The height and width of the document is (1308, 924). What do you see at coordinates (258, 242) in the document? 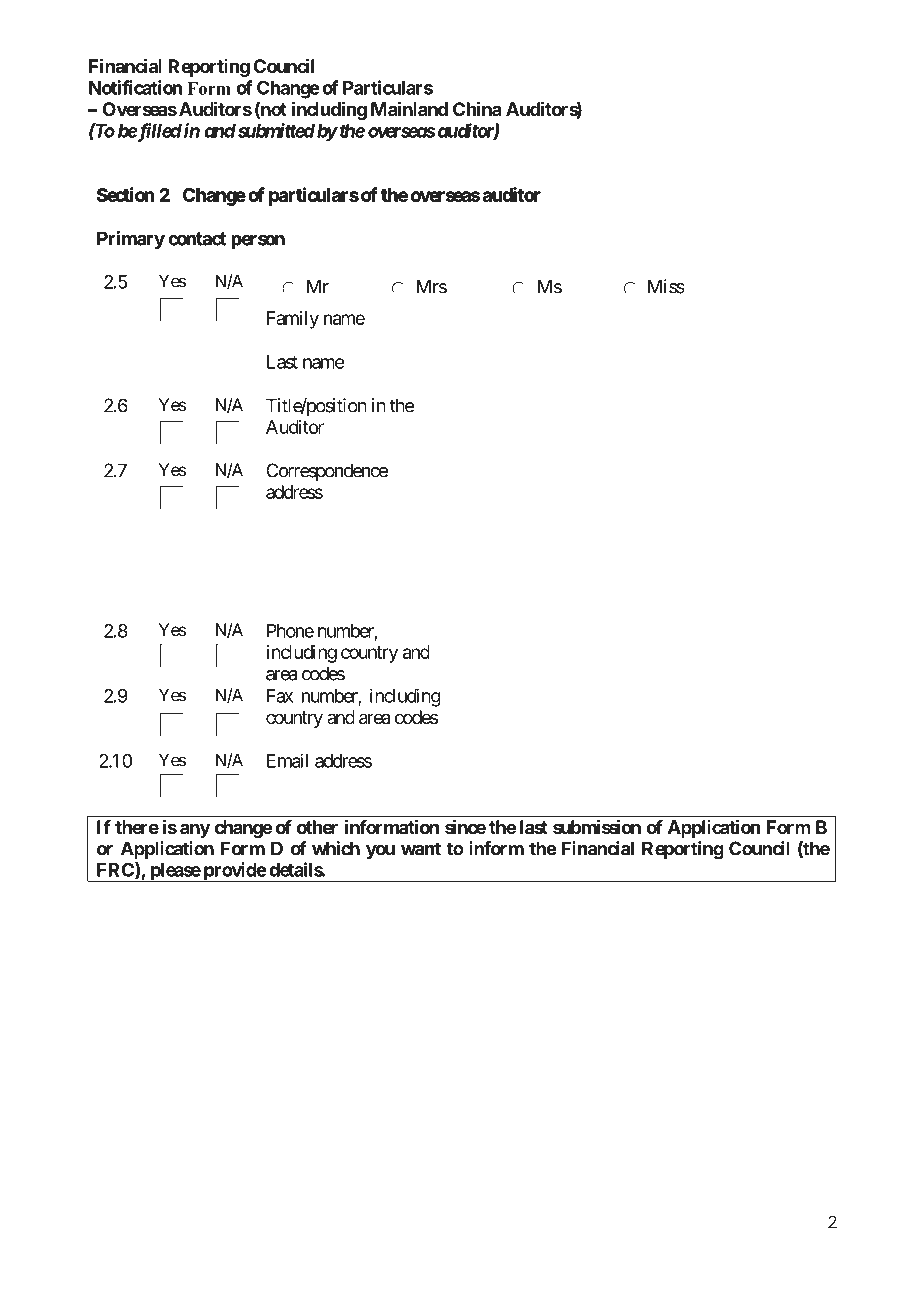
I see `person` at bounding box center [258, 242].
